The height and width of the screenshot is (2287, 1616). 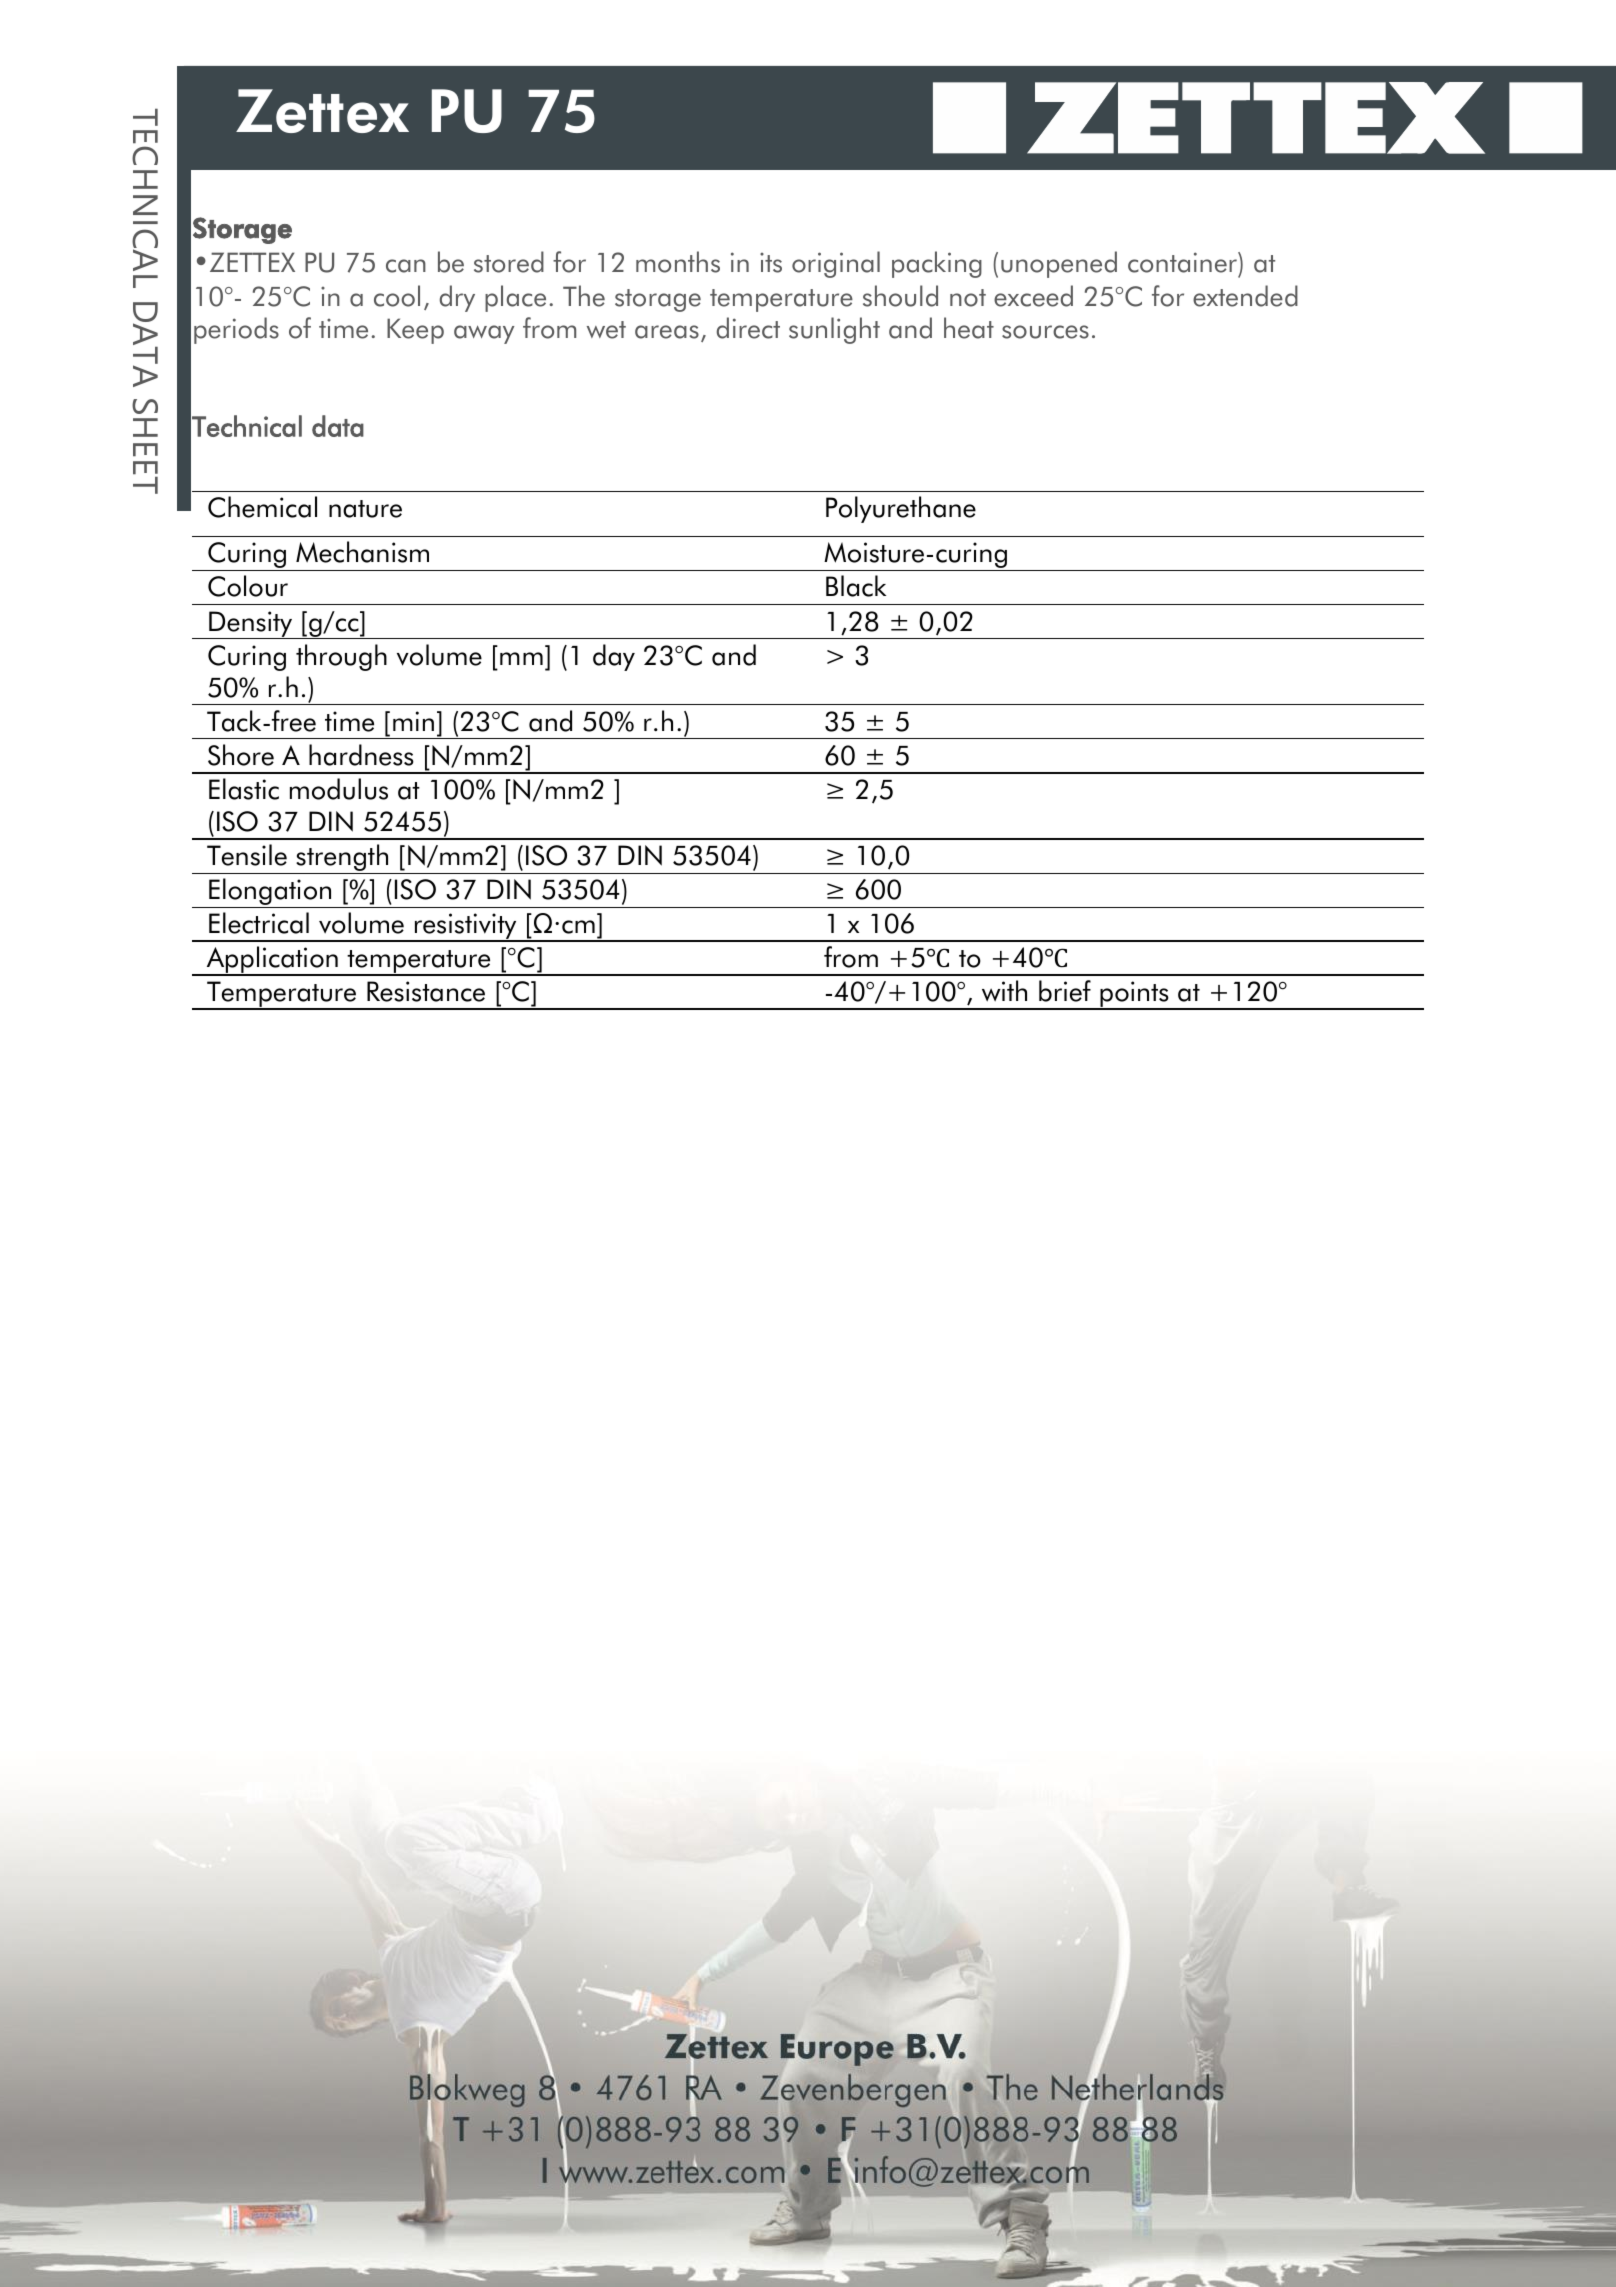 What do you see at coordinates (771, 263) in the screenshot?
I see `its` at bounding box center [771, 263].
